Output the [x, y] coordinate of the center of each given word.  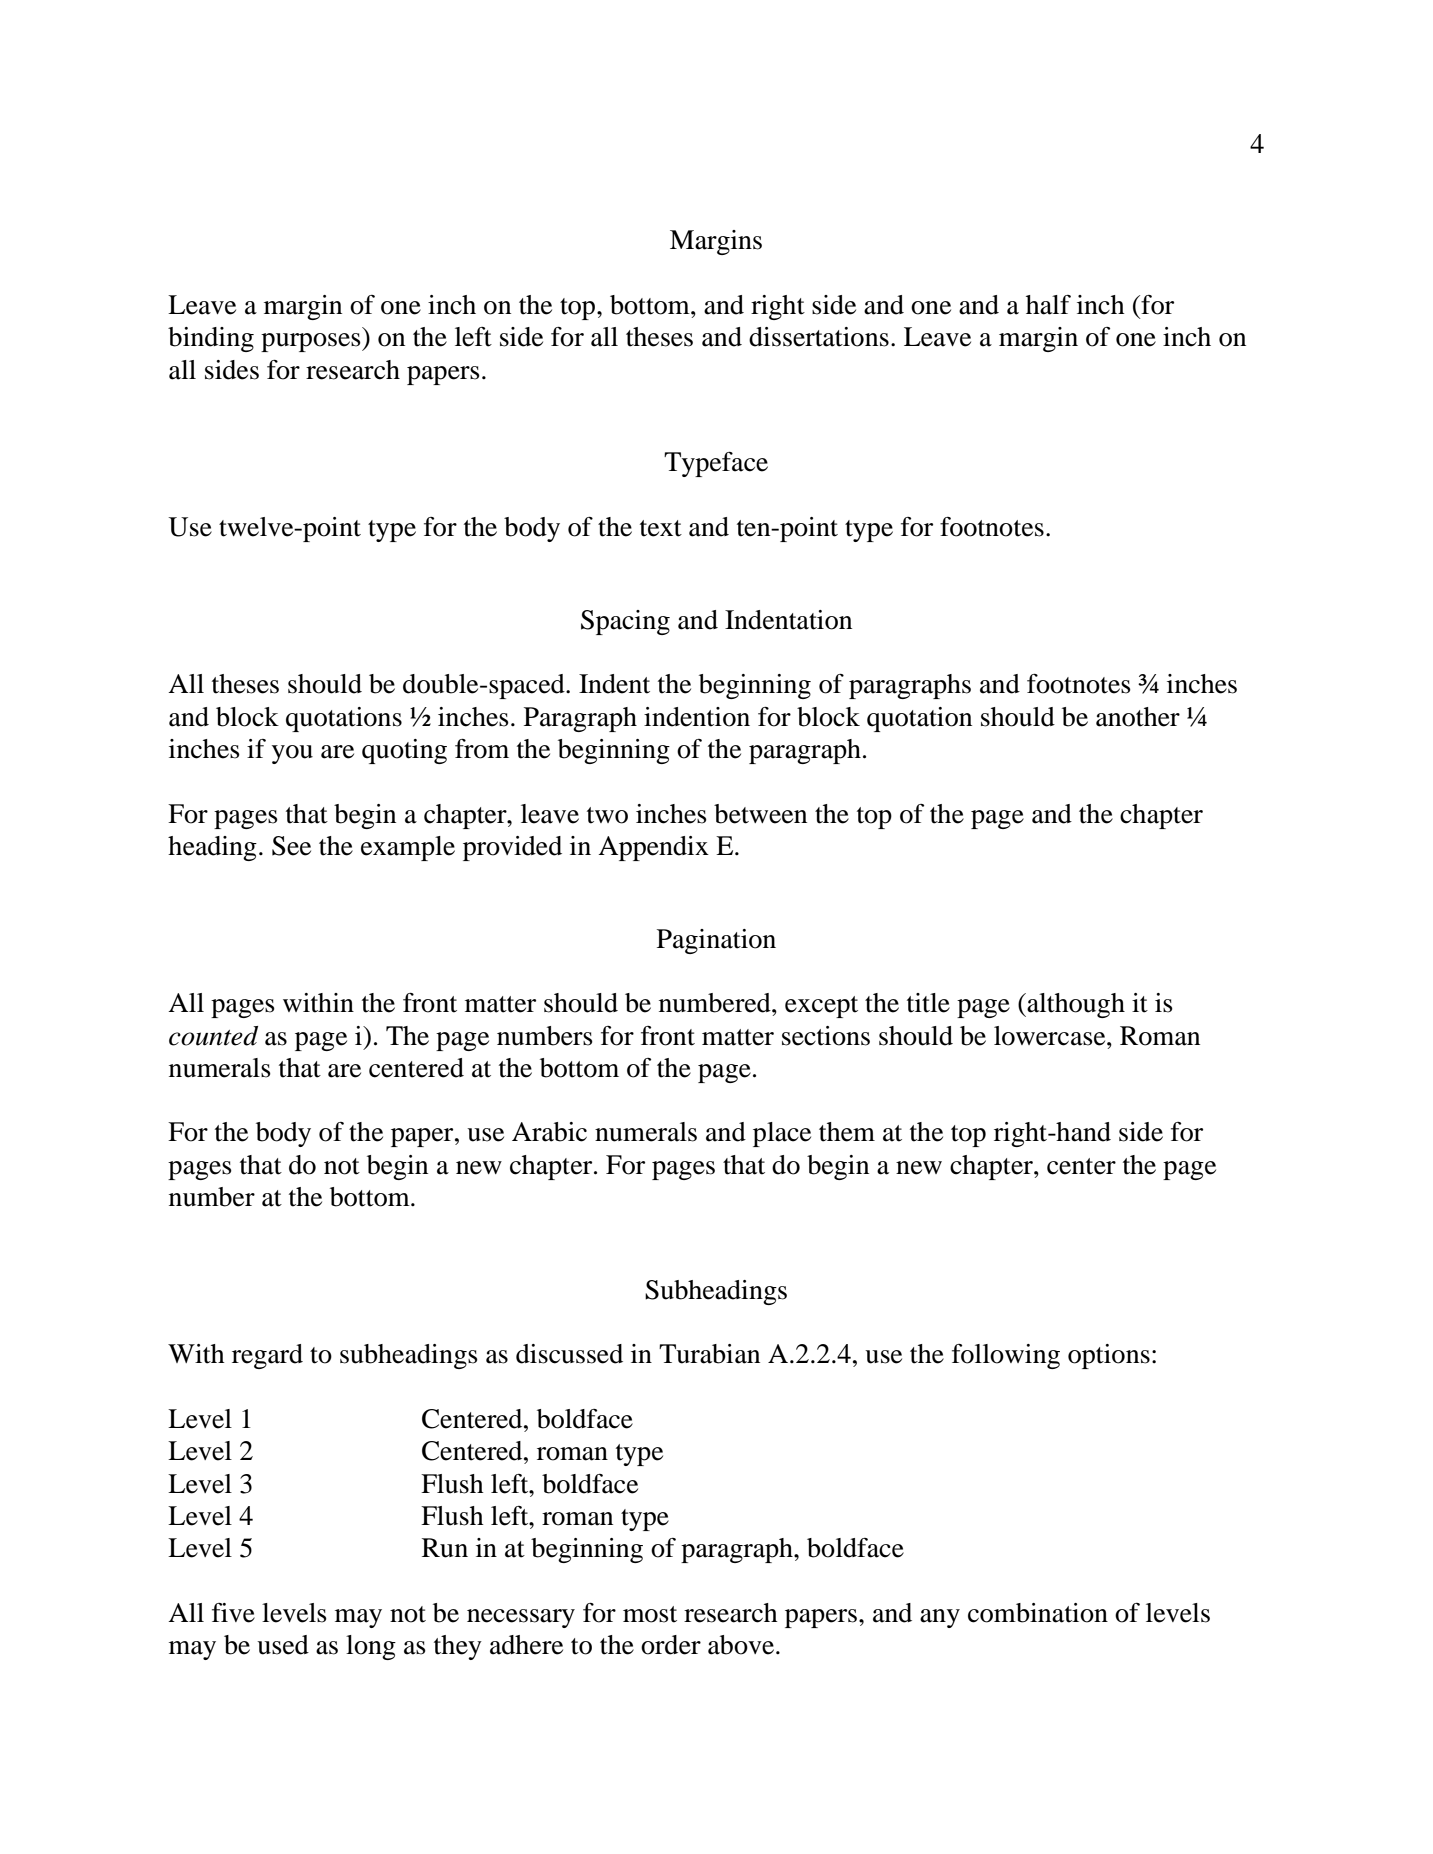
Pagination [716, 941]
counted [213, 1036]
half [1048, 305]
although [1075, 1005]
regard [267, 1356]
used [283, 1645]
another [1138, 717]
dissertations [819, 337]
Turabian [709, 1354]
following [1006, 1356]
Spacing [625, 622]
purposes [312, 342]
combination [1038, 1613]
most [650, 1614]
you [292, 754]
